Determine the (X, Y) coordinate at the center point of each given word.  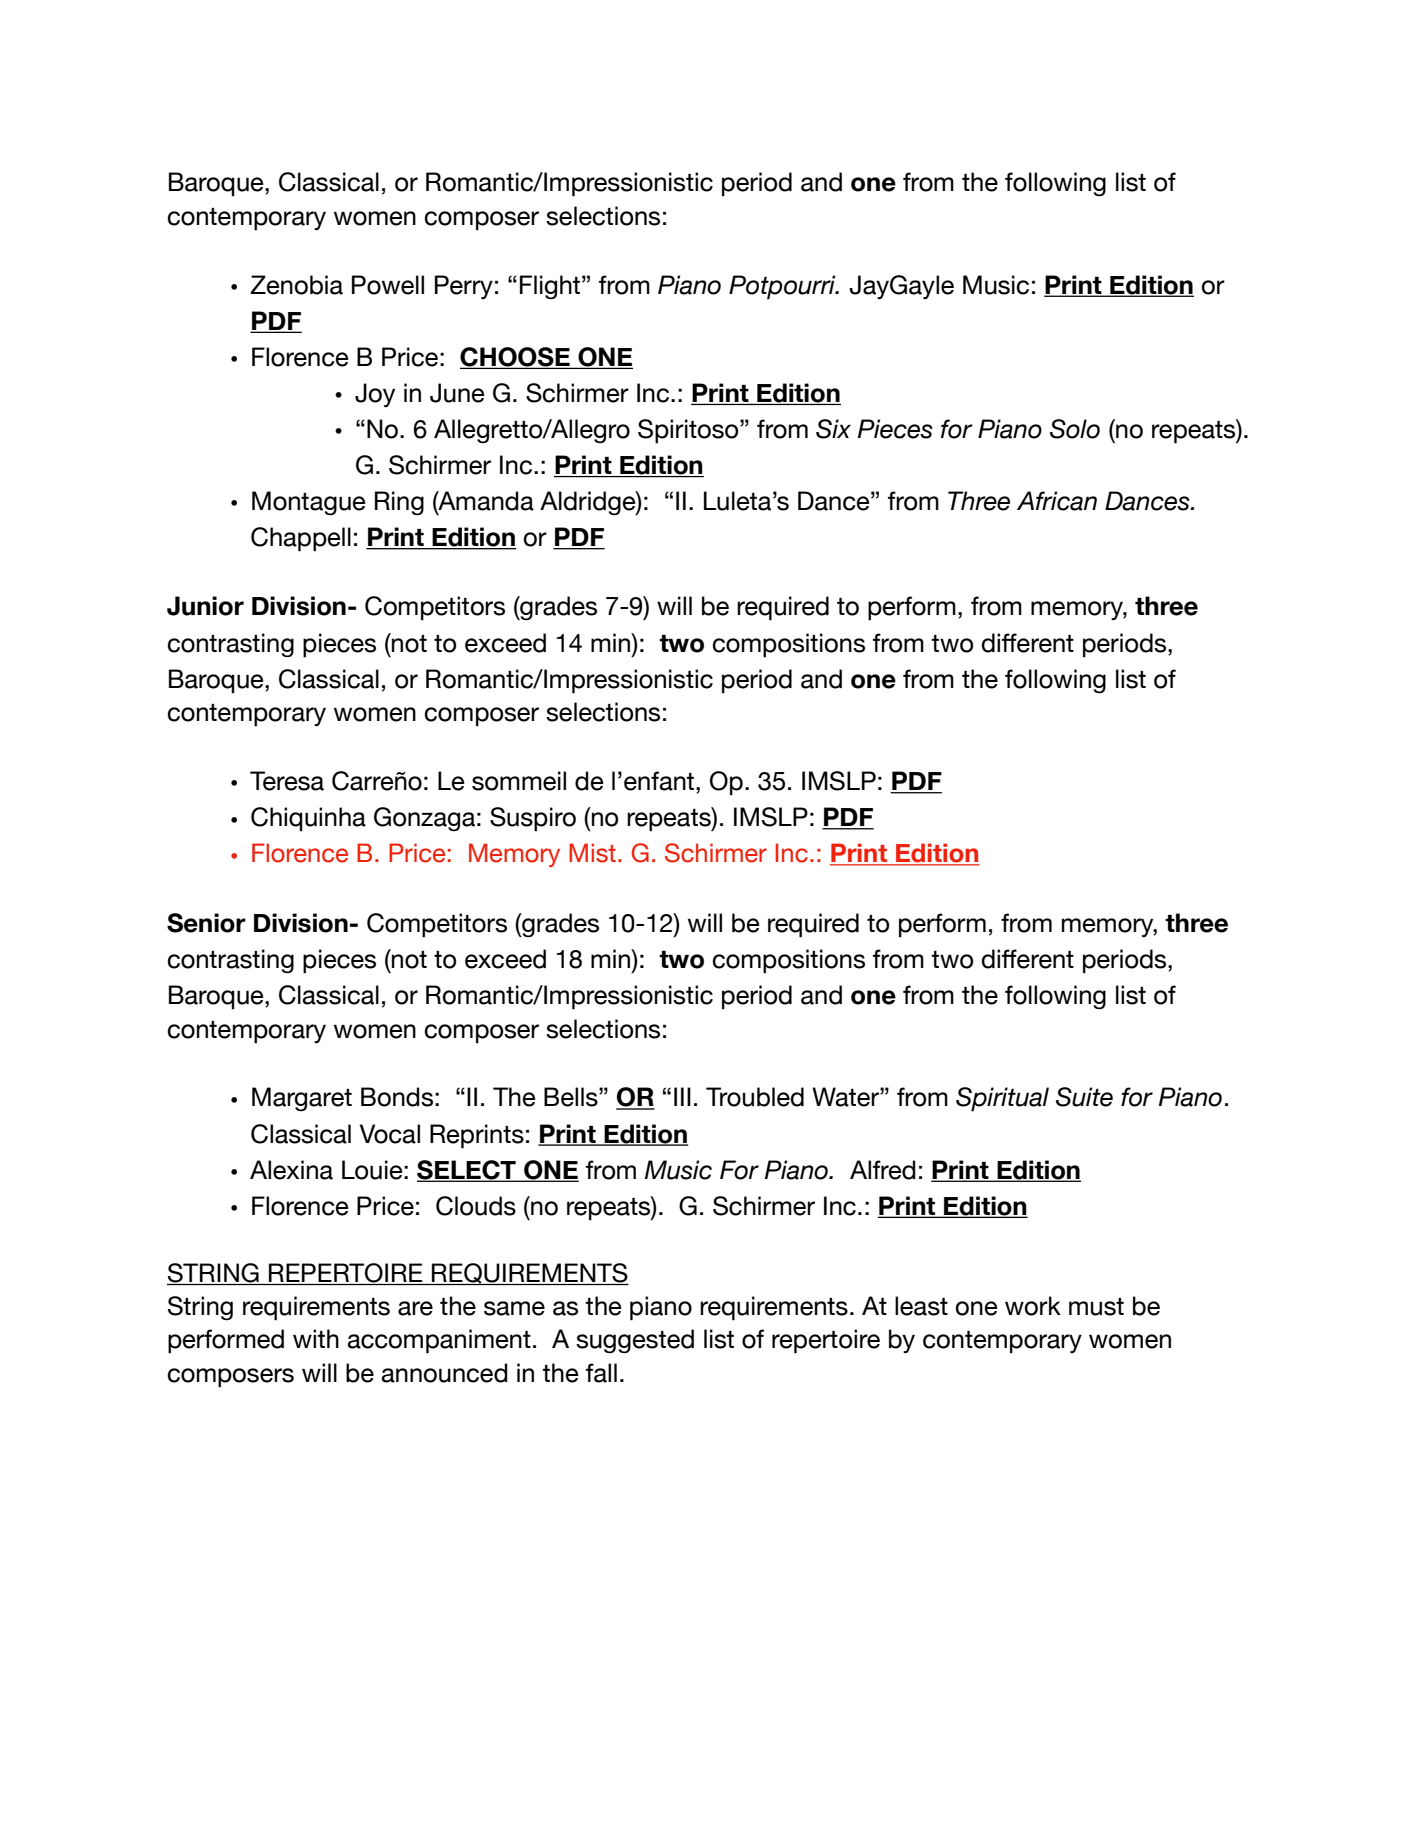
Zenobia (296, 285)
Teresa (287, 781)
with (316, 1338)
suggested (635, 1341)
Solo (1075, 429)
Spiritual (1002, 1099)
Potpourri (783, 287)
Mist (592, 853)
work (1033, 1306)
